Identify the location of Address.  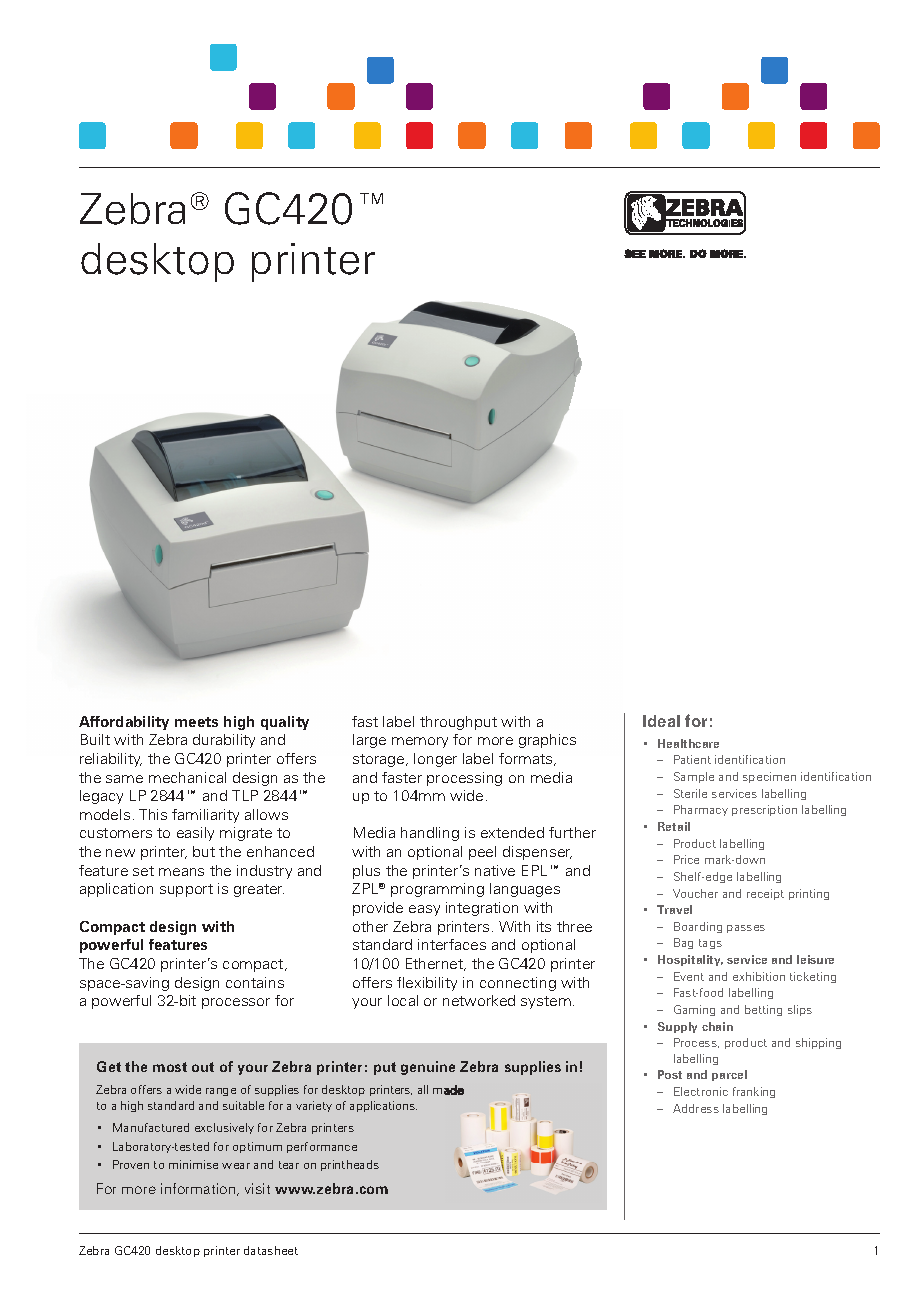
(696, 1108).
